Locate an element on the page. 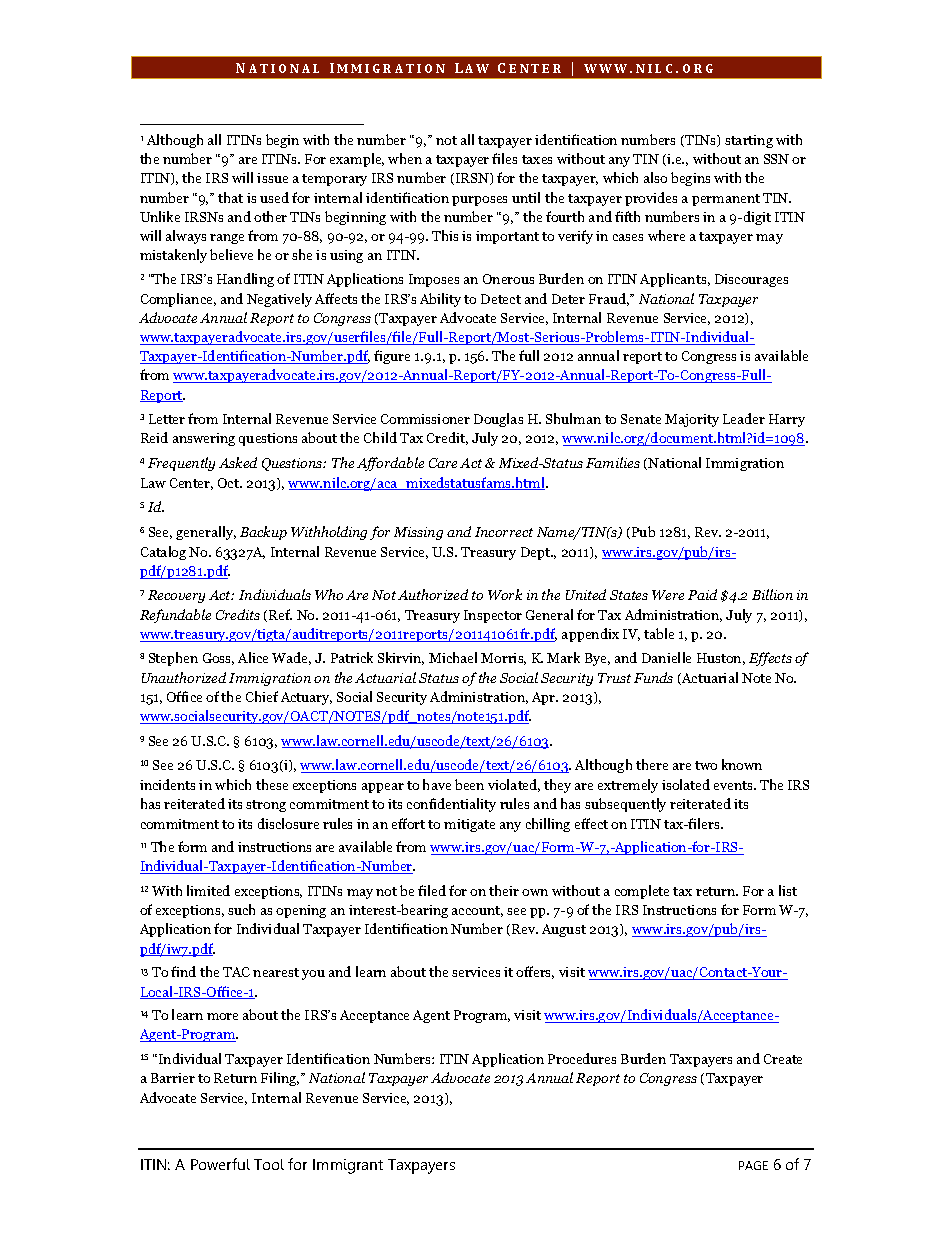 This page has height=1233, width=952. permanent is located at coordinates (726, 200).
